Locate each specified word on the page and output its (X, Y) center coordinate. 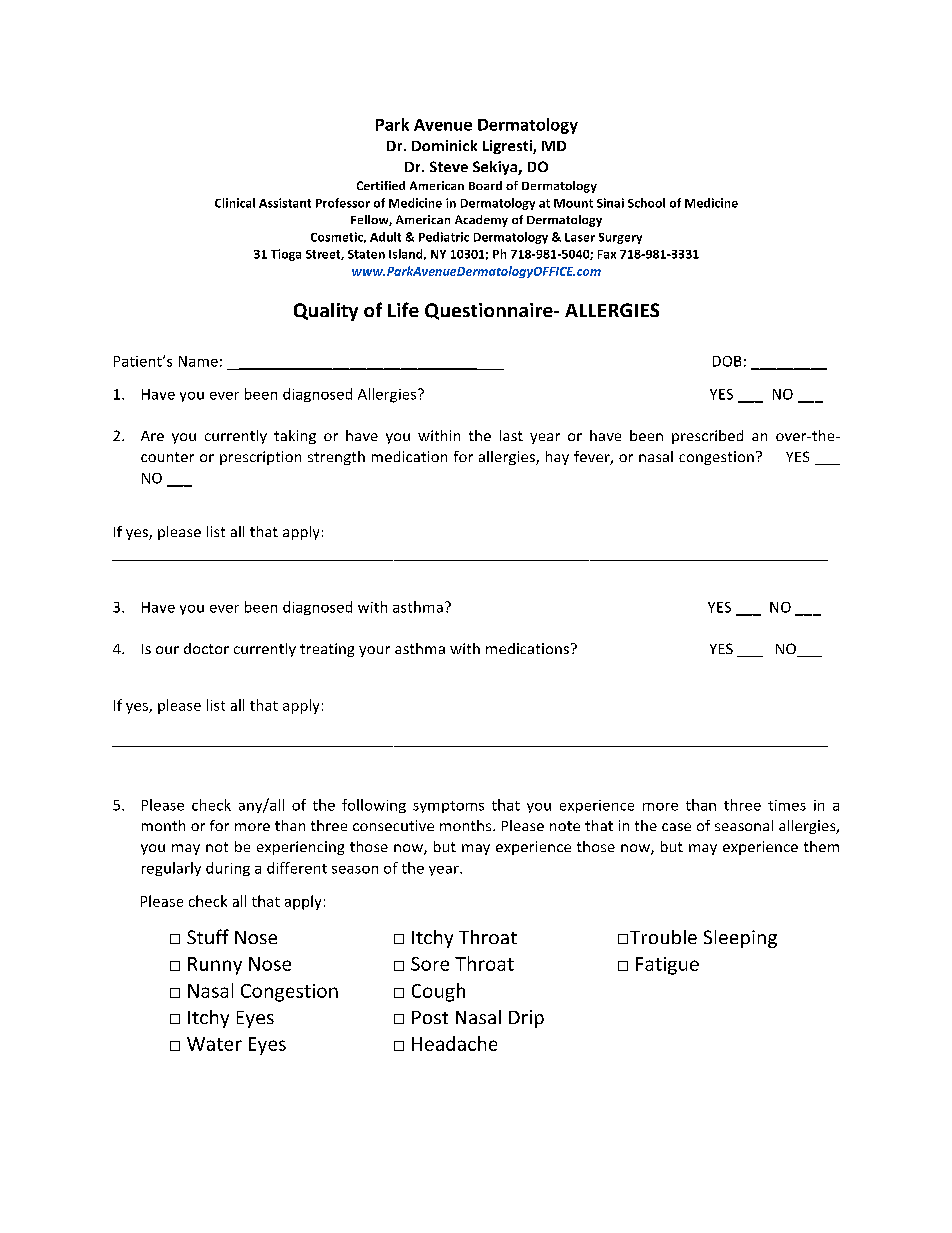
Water (214, 1044)
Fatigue (667, 966)
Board (485, 185)
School (646, 203)
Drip (526, 1019)
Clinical (235, 203)
